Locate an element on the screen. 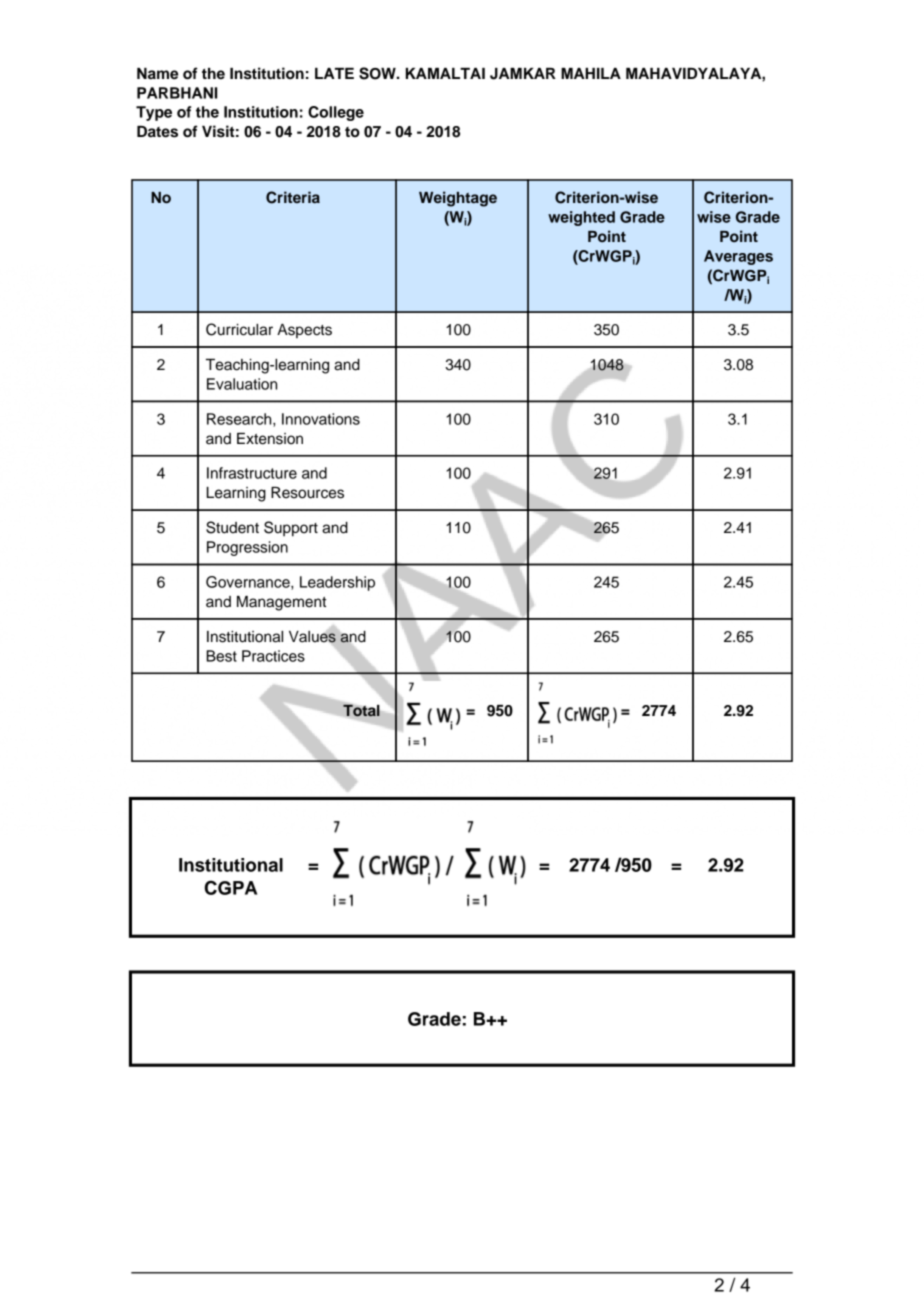 The height and width of the screenshot is (1308, 924). Student is located at coordinates (232, 527).
